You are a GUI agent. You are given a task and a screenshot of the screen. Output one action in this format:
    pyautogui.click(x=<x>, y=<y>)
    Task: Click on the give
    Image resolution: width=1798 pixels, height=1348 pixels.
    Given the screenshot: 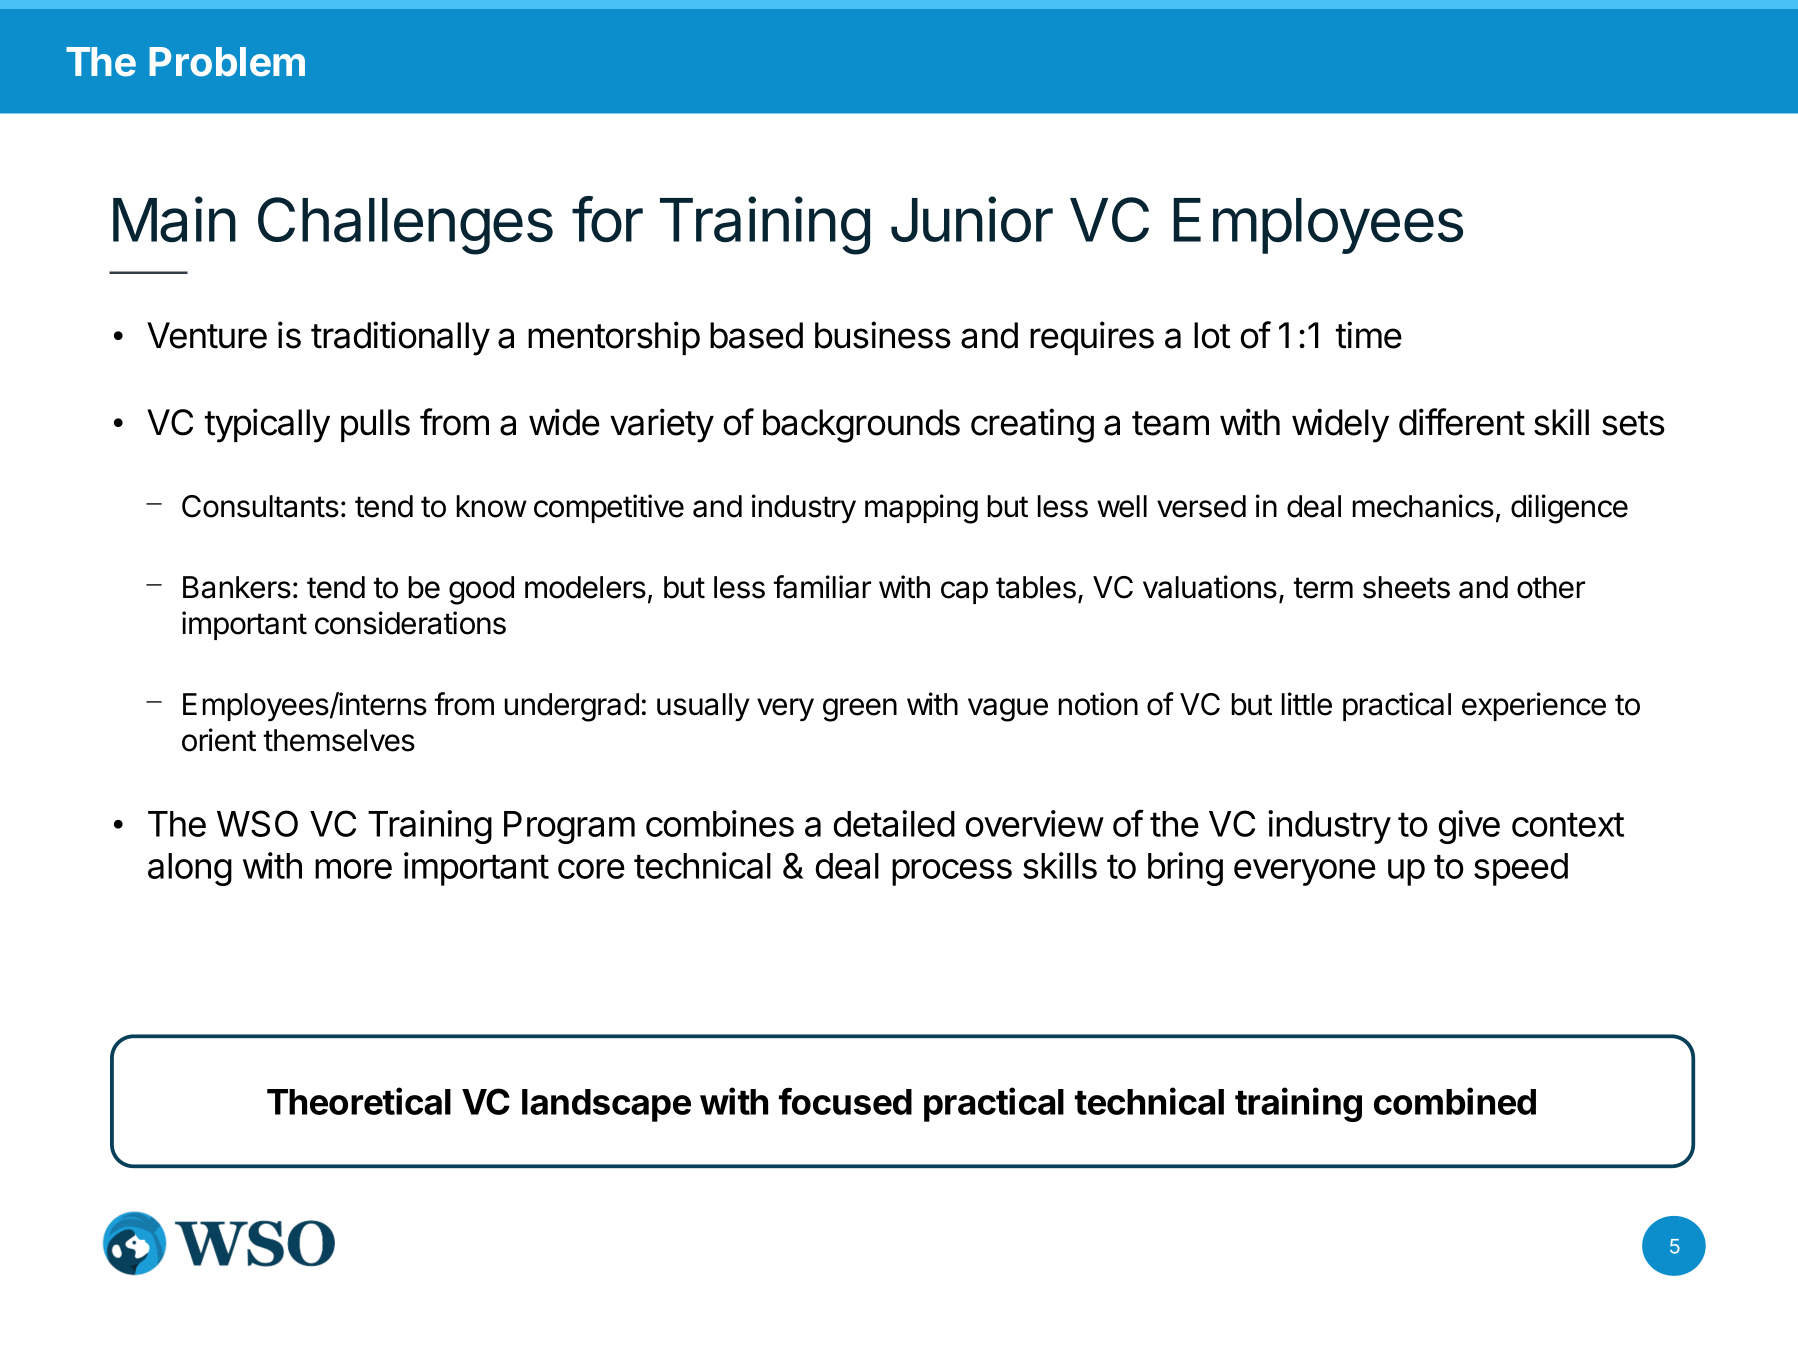 What is the action you would take?
    pyautogui.click(x=1469, y=827)
